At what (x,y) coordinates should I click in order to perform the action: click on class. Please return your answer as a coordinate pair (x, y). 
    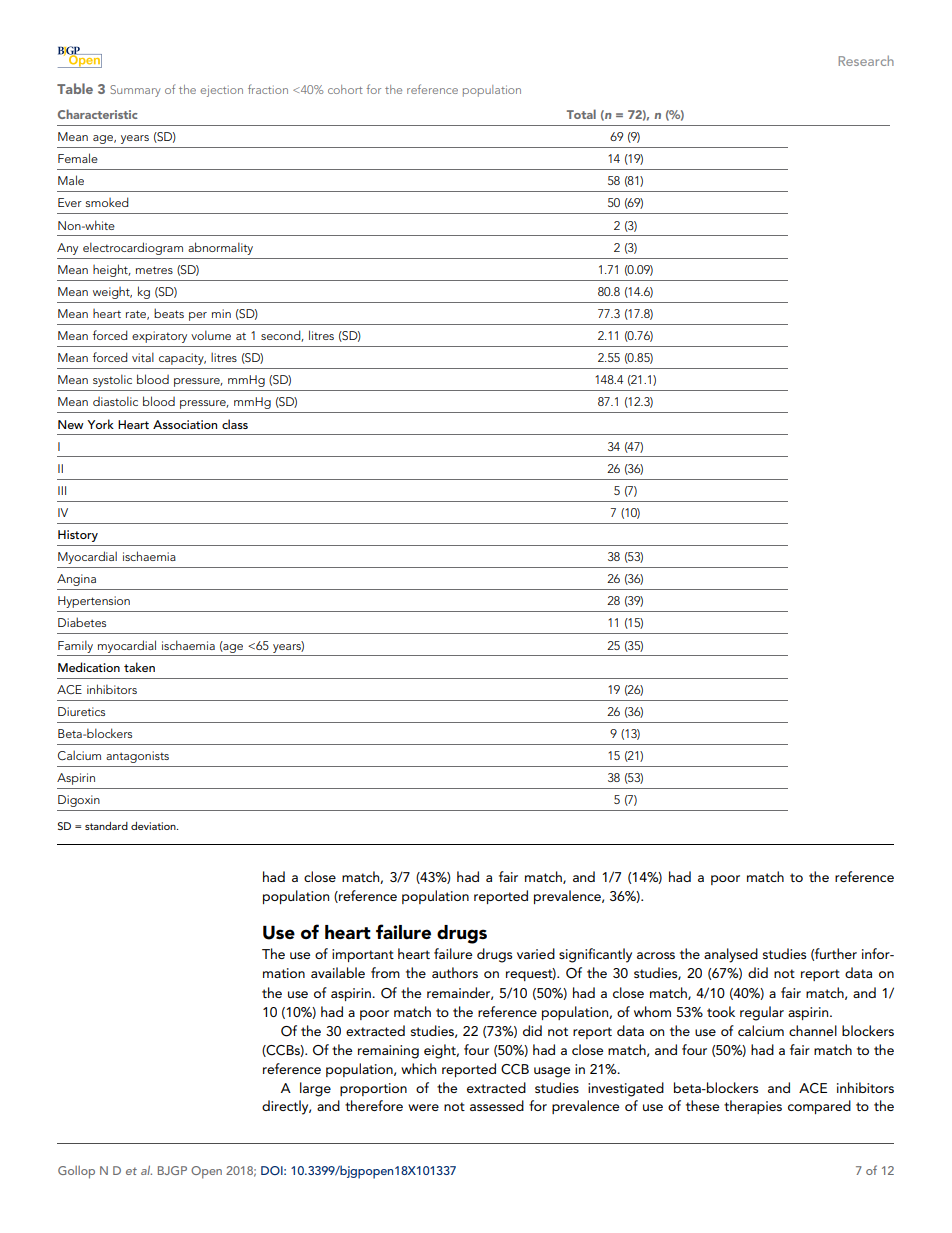
    Looking at the image, I should click on (235, 424).
